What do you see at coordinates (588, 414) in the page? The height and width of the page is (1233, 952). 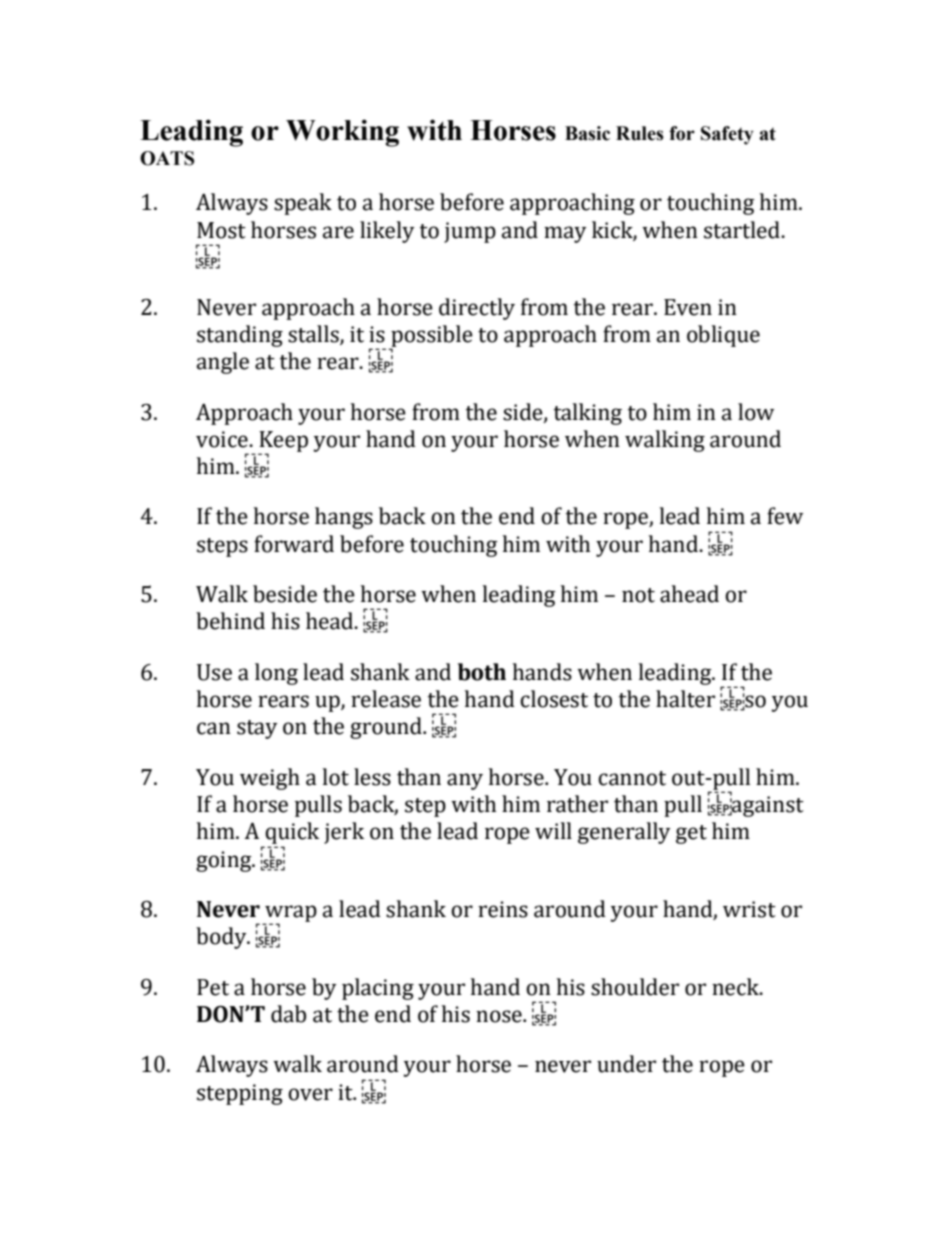 I see `talking` at bounding box center [588, 414].
